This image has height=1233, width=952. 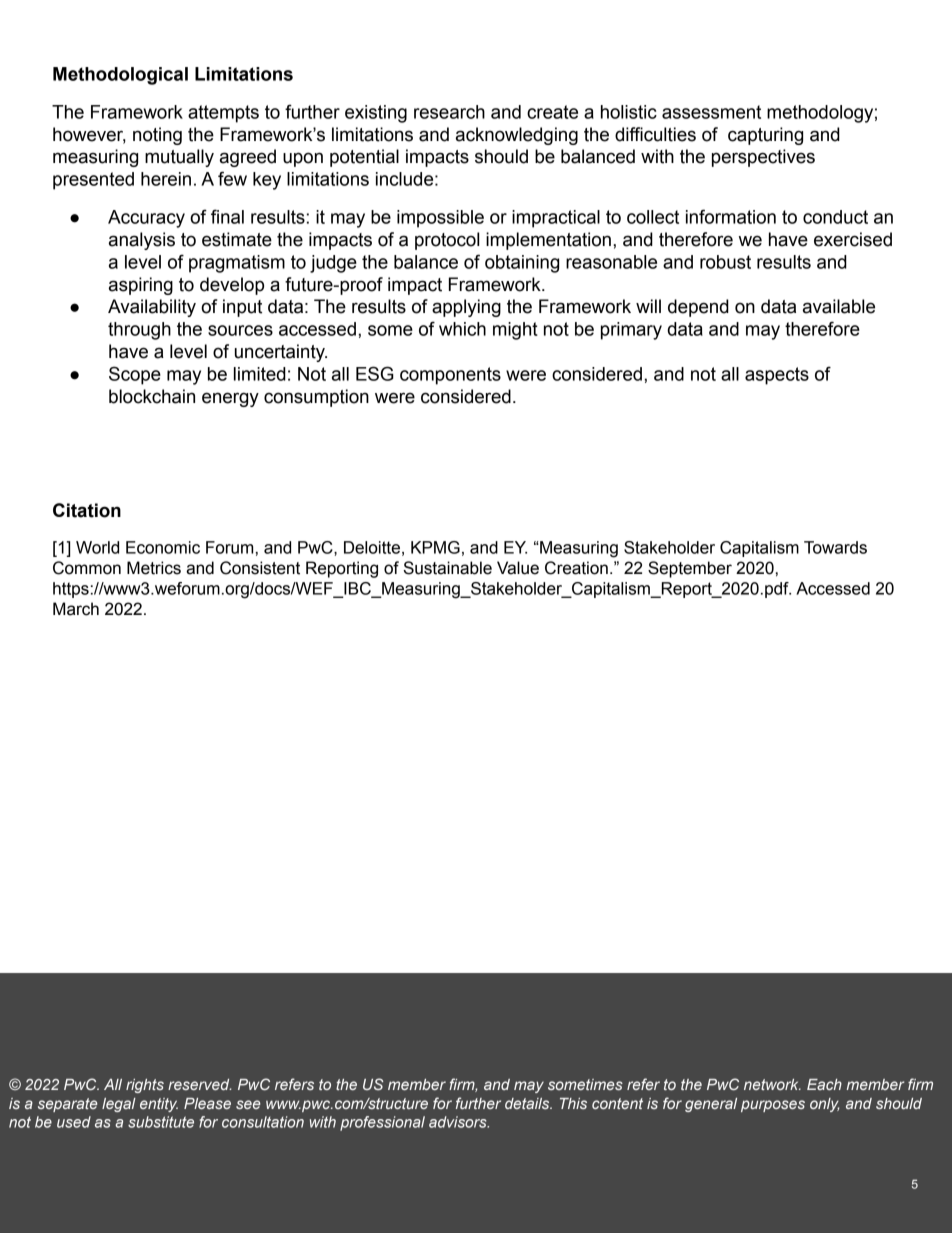 I want to click on advisors, so click(x=459, y=1122).
